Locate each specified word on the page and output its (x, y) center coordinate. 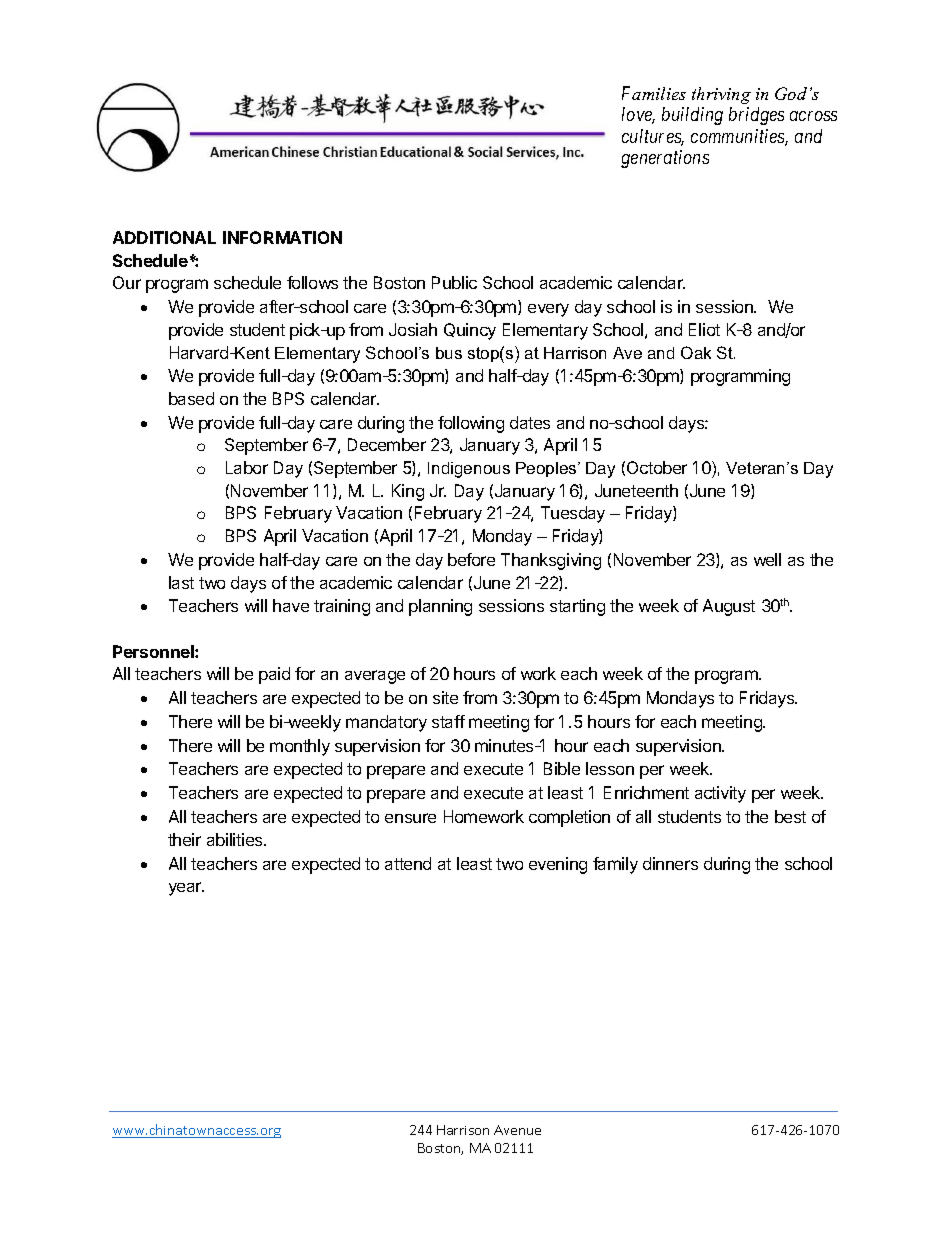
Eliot (704, 329)
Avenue (517, 1130)
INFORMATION (282, 237)
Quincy (470, 331)
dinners (670, 863)
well (767, 559)
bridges (756, 116)
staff (448, 721)
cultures (653, 137)
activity (720, 794)
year (186, 889)
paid (274, 675)
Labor (247, 467)
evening (558, 865)
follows (312, 282)
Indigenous (469, 470)
